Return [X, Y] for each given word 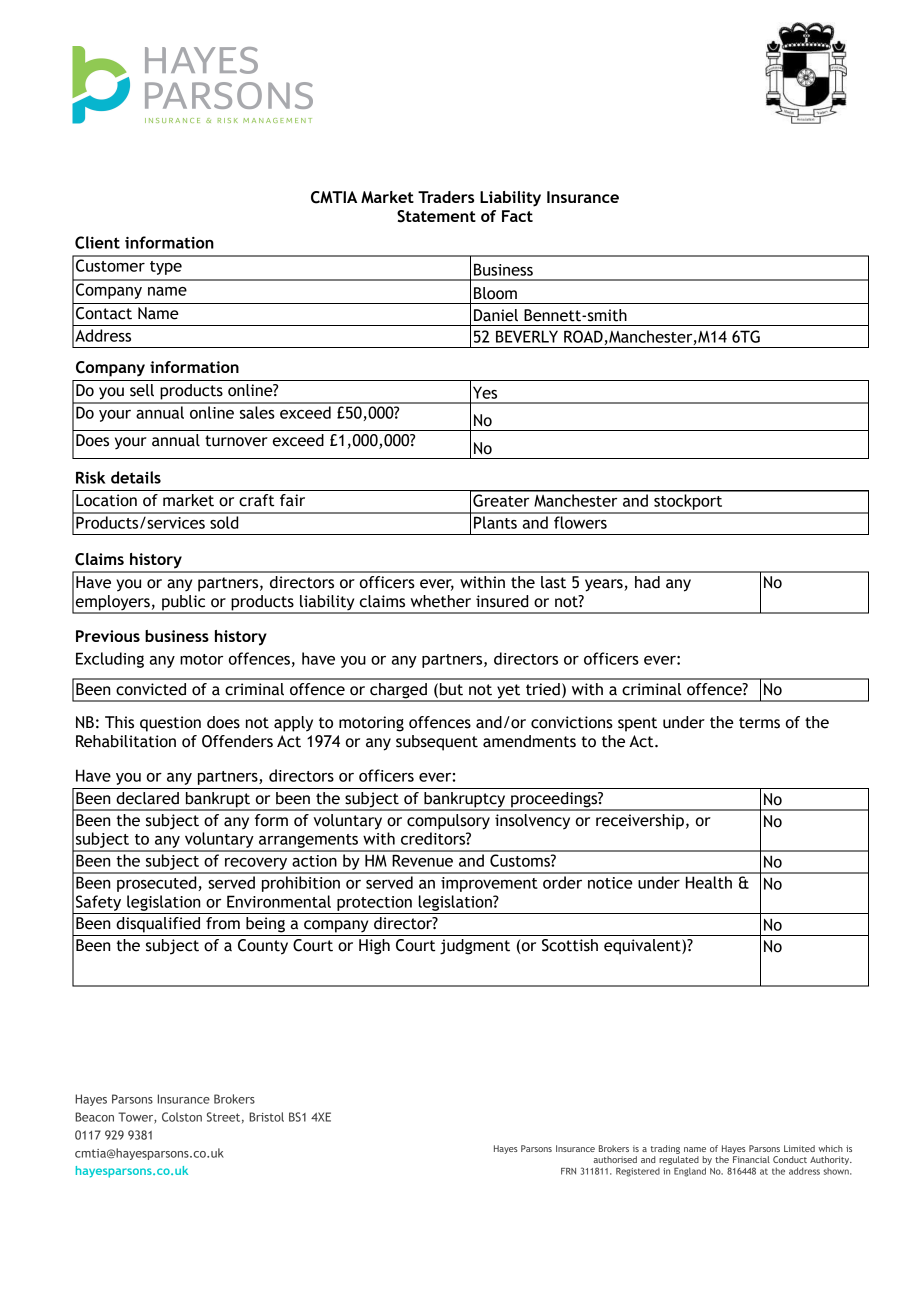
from [223, 923]
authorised [615, 1159]
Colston [182, 1117]
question [170, 724]
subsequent [437, 743]
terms [759, 723]
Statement [436, 216]
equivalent [643, 947]
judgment [475, 947]
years [605, 585]
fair [292, 500]
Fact [517, 216]
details [136, 477]
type [166, 268]
